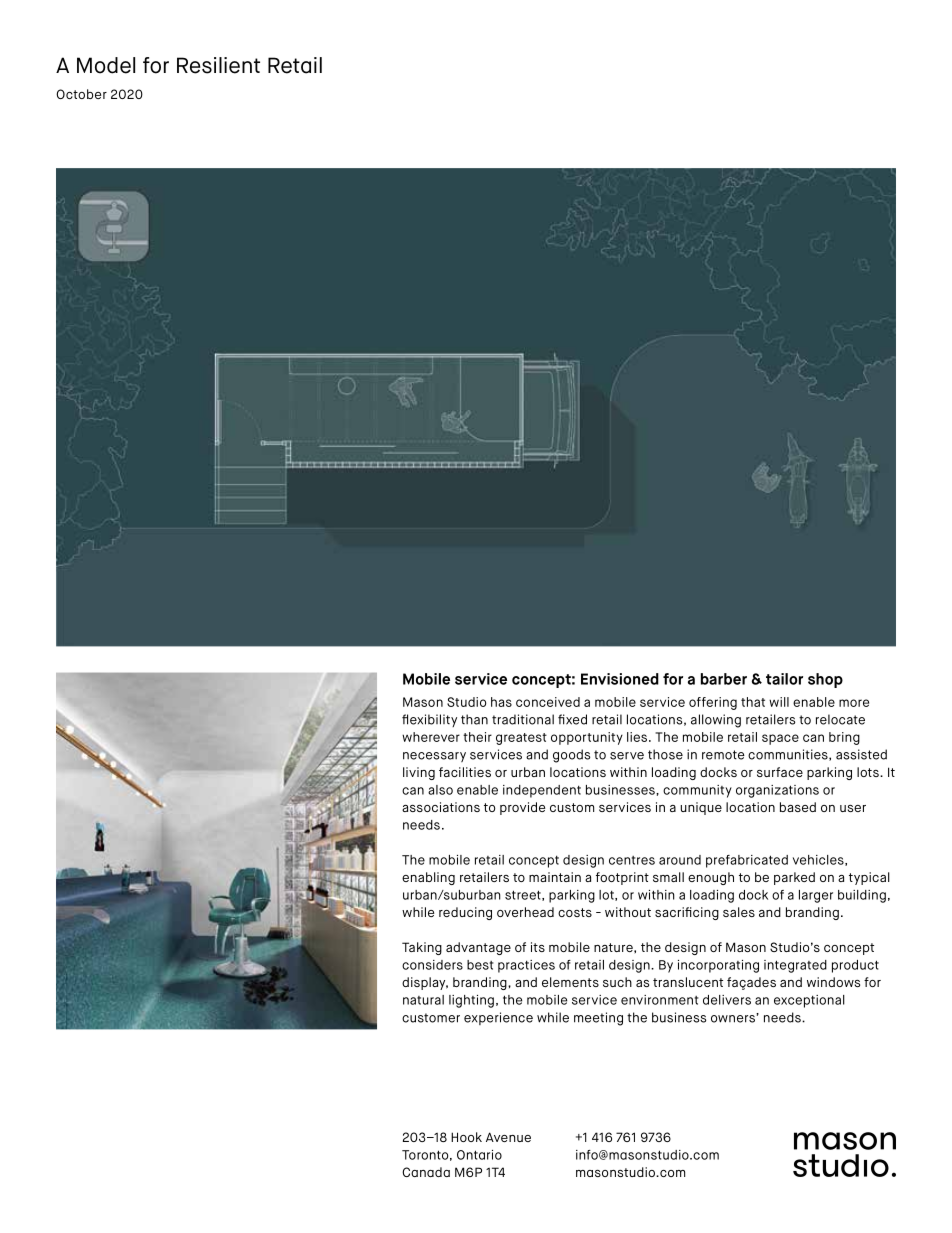 This screenshot has width=952, height=1233. Describe the element at coordinates (784, 679) in the screenshot. I see `tailor` at that location.
